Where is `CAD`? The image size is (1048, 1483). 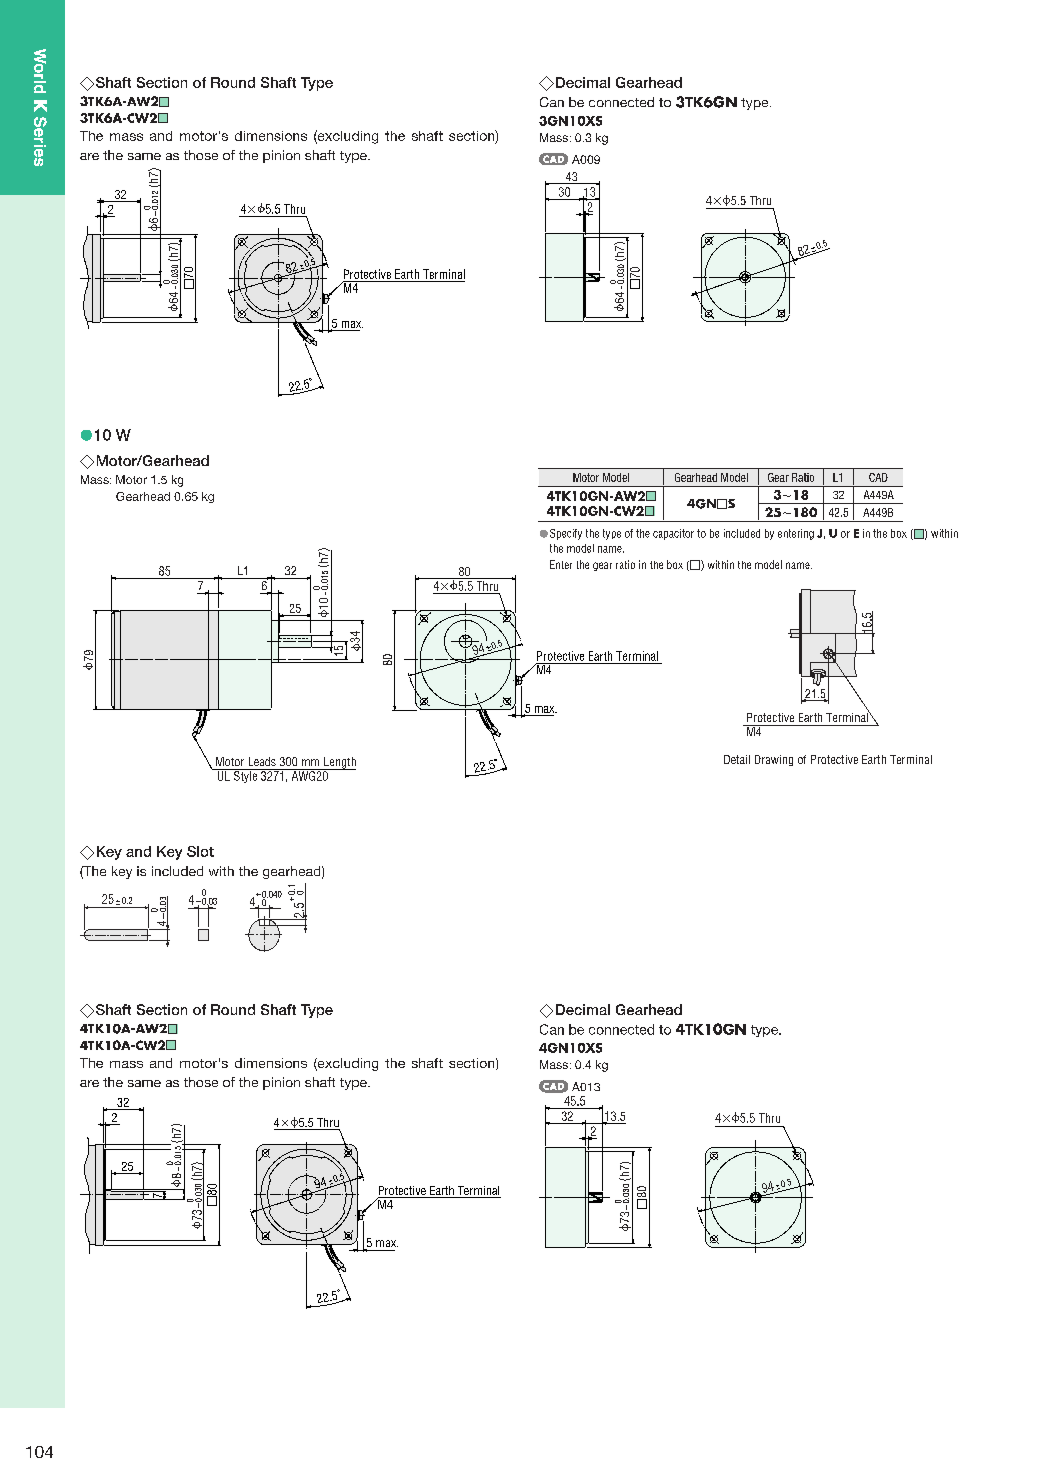
CAD is located at coordinates (878, 477).
